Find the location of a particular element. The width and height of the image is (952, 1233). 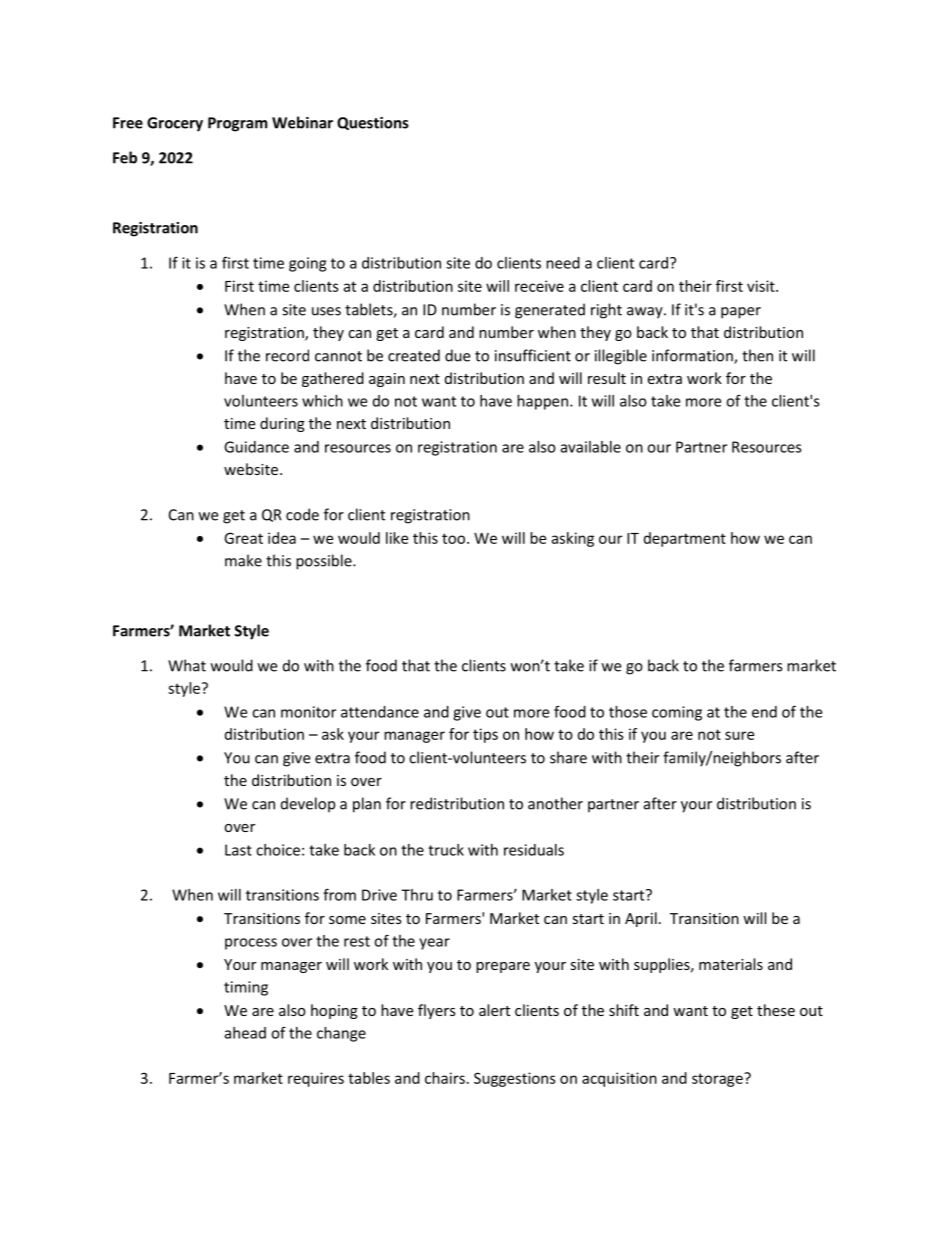

chairs is located at coordinates (445, 1078).
